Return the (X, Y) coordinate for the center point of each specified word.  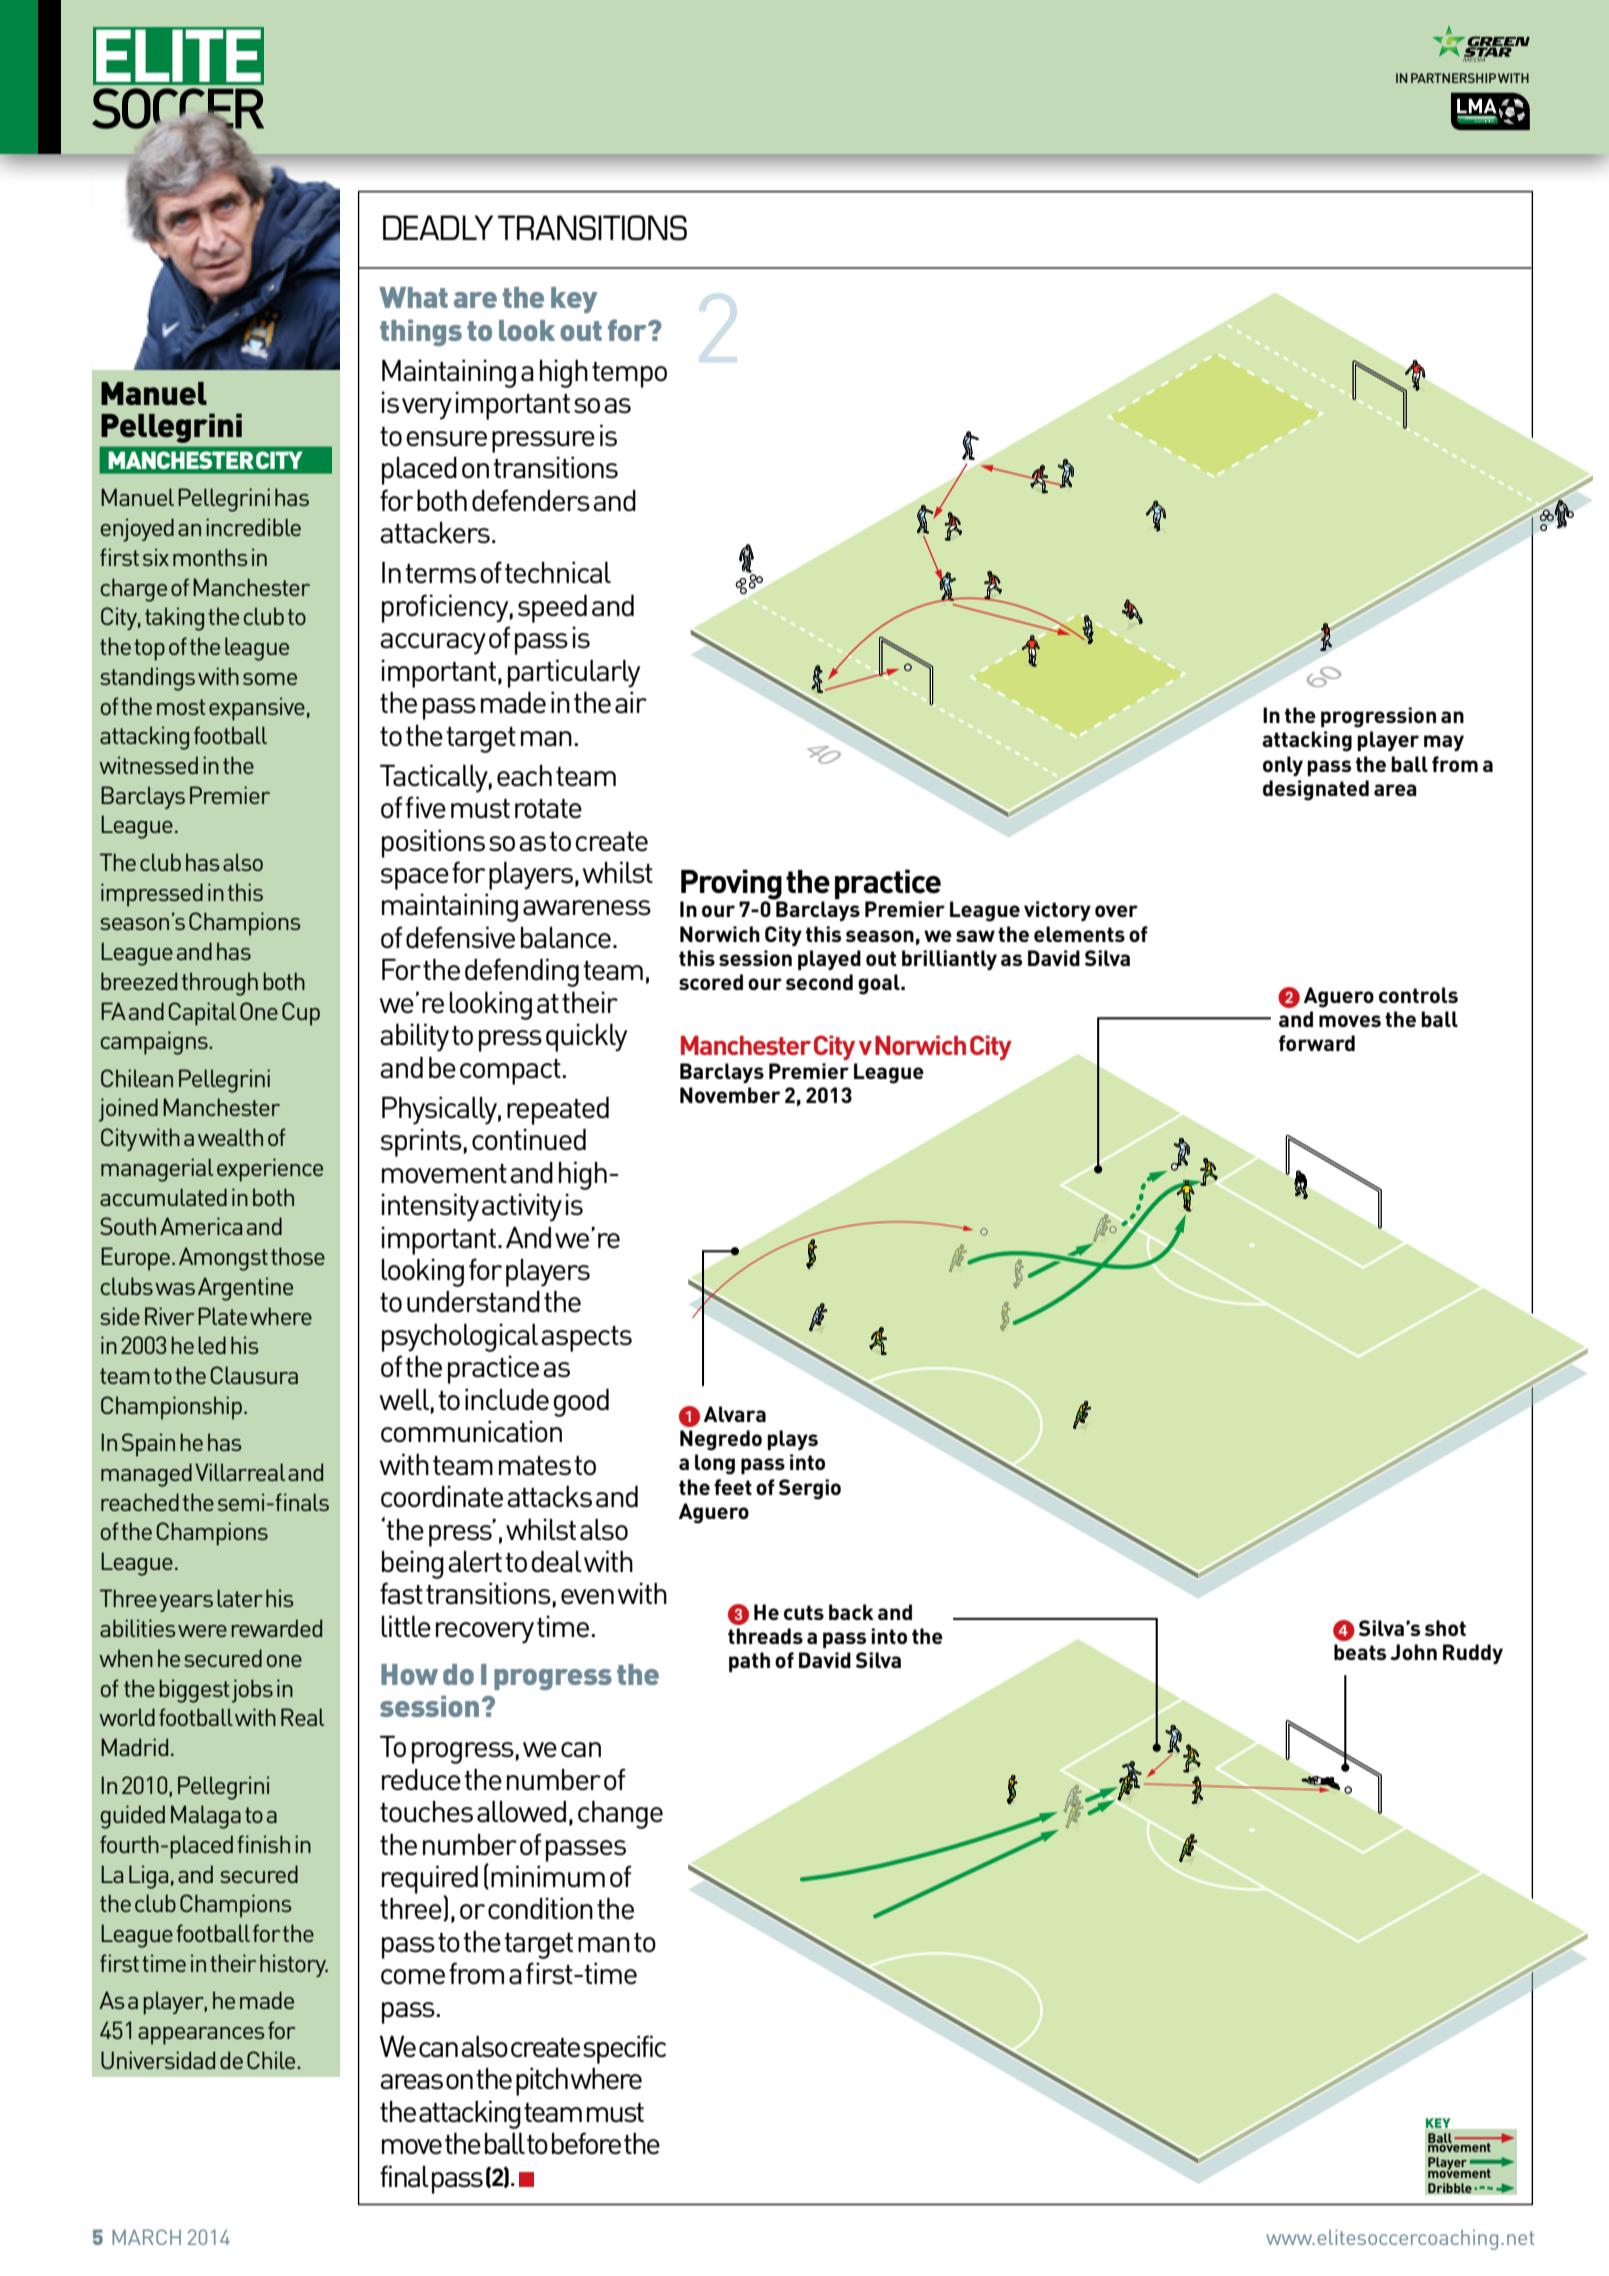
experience (270, 1170)
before (586, 2143)
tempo (629, 375)
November (730, 1095)
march (146, 2237)
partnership (1453, 78)
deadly (438, 227)
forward (1317, 1043)
